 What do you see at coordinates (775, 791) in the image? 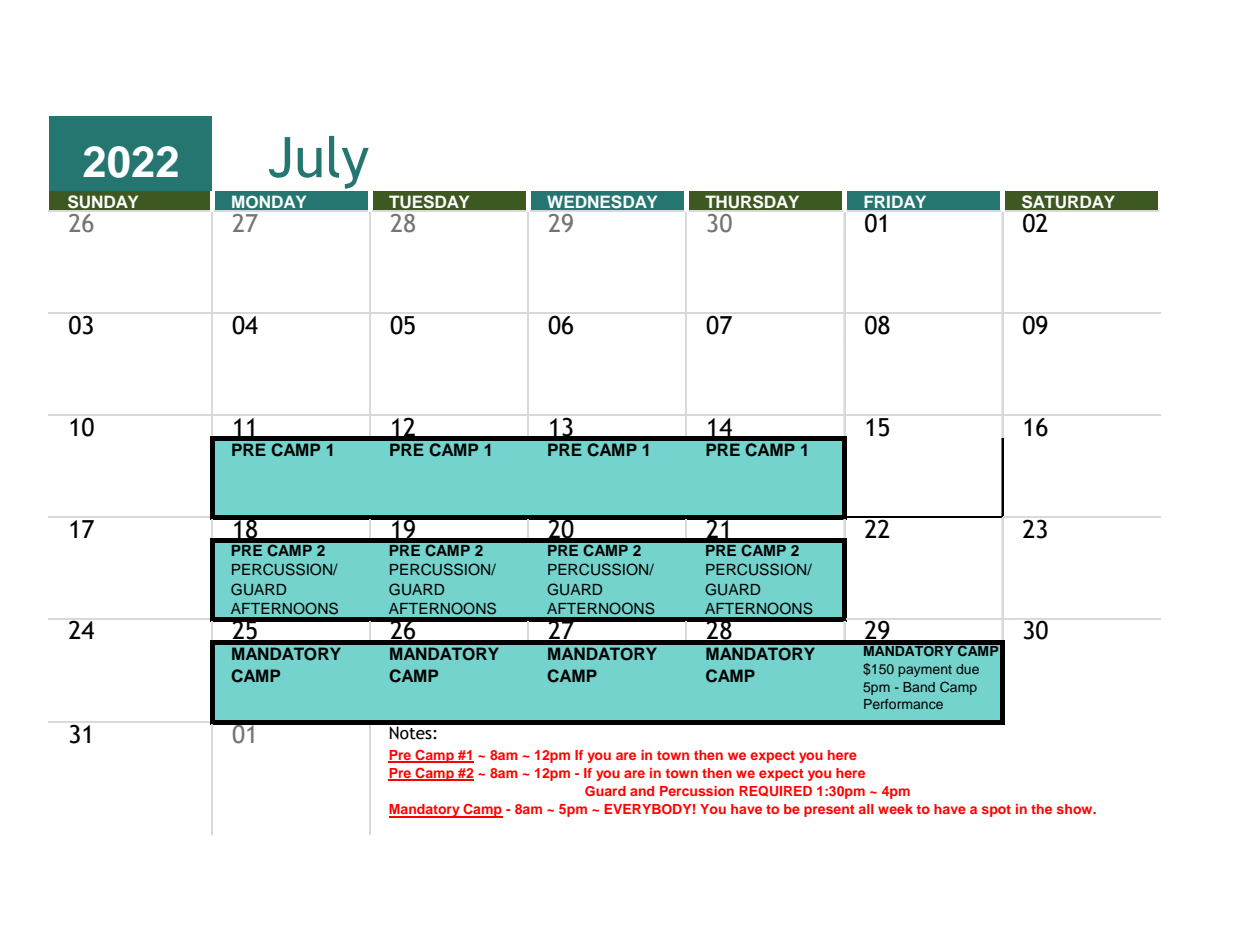
I see `REQUIRED` at bounding box center [775, 791].
